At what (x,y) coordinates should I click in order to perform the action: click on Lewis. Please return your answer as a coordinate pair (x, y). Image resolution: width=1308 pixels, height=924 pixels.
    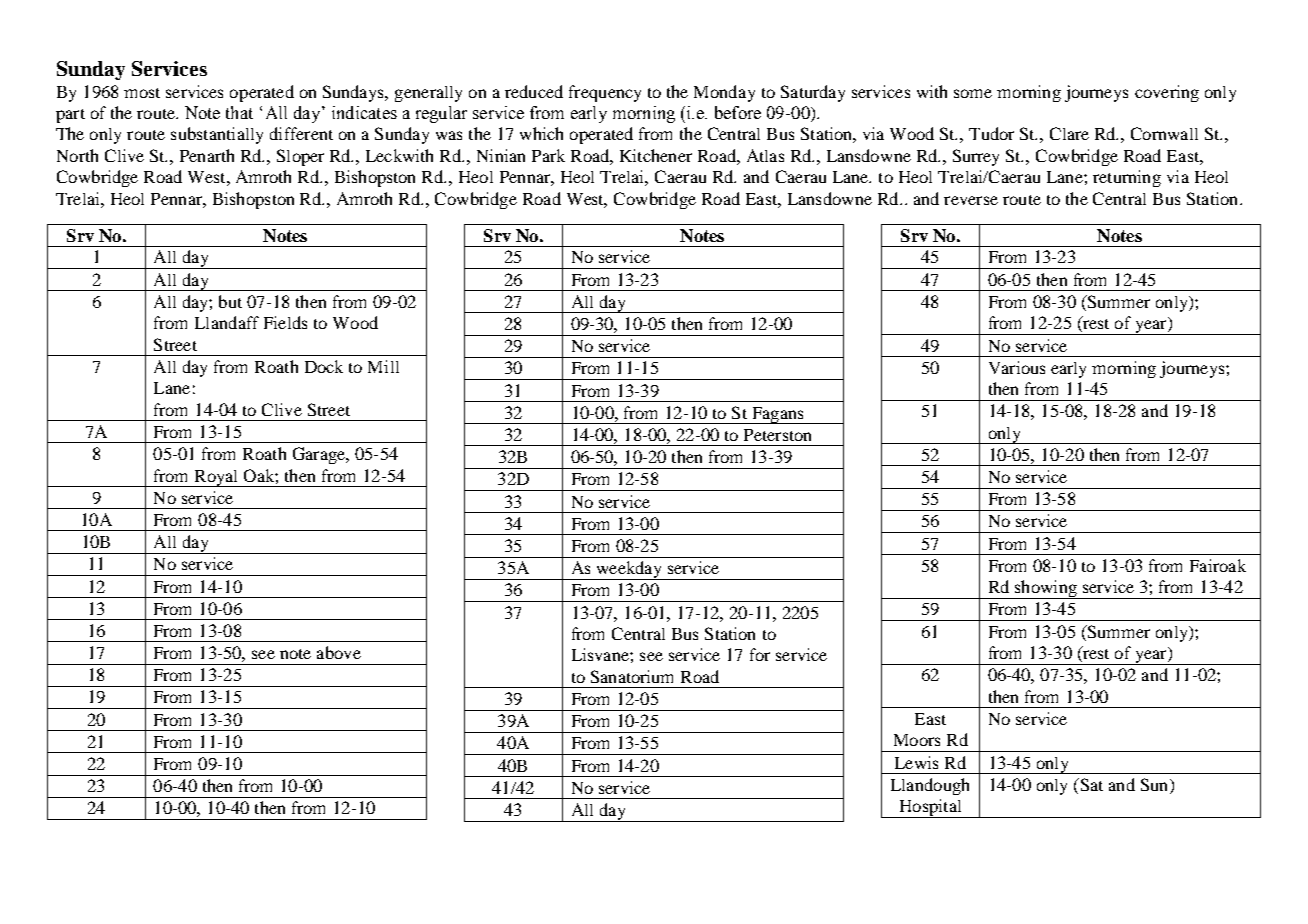
    Looking at the image, I should click on (916, 762).
